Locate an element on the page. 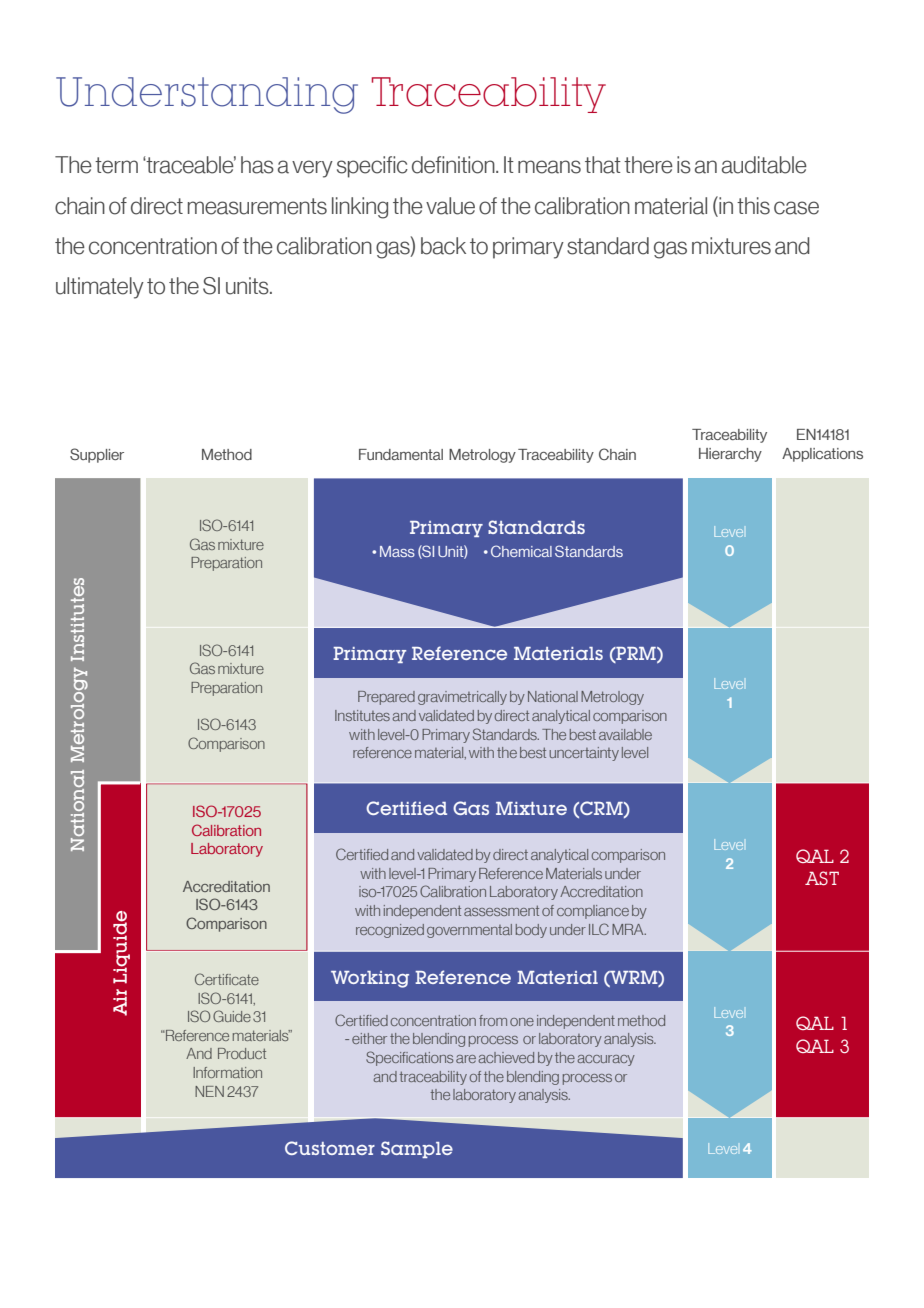  this is located at coordinates (753, 206).
